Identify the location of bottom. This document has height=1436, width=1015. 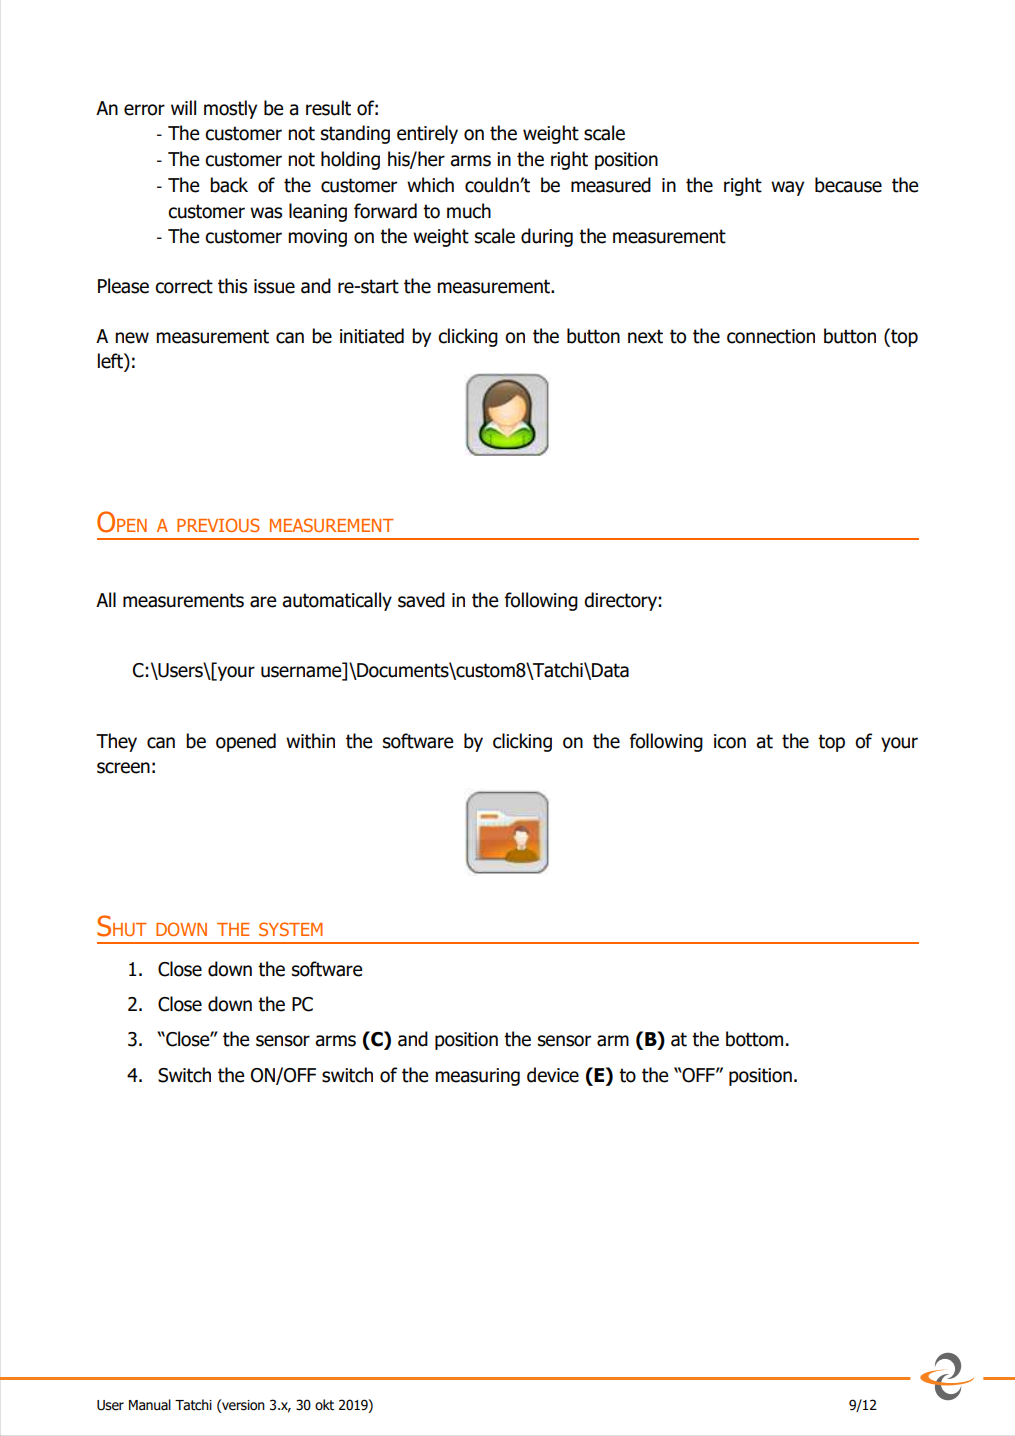
(754, 1039).
